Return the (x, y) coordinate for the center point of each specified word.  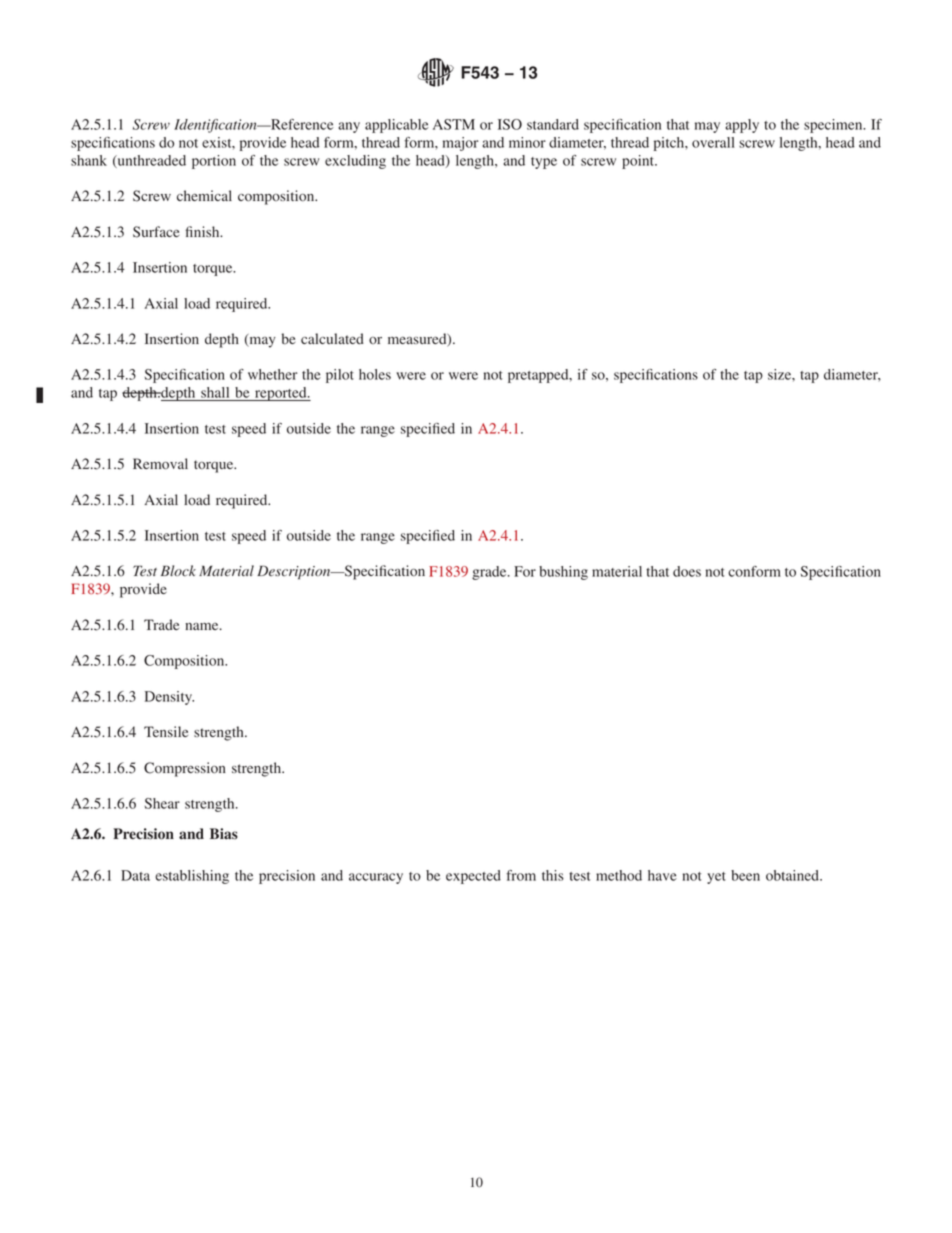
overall (713, 142)
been (745, 875)
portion (214, 162)
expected (473, 877)
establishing (192, 877)
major (461, 144)
